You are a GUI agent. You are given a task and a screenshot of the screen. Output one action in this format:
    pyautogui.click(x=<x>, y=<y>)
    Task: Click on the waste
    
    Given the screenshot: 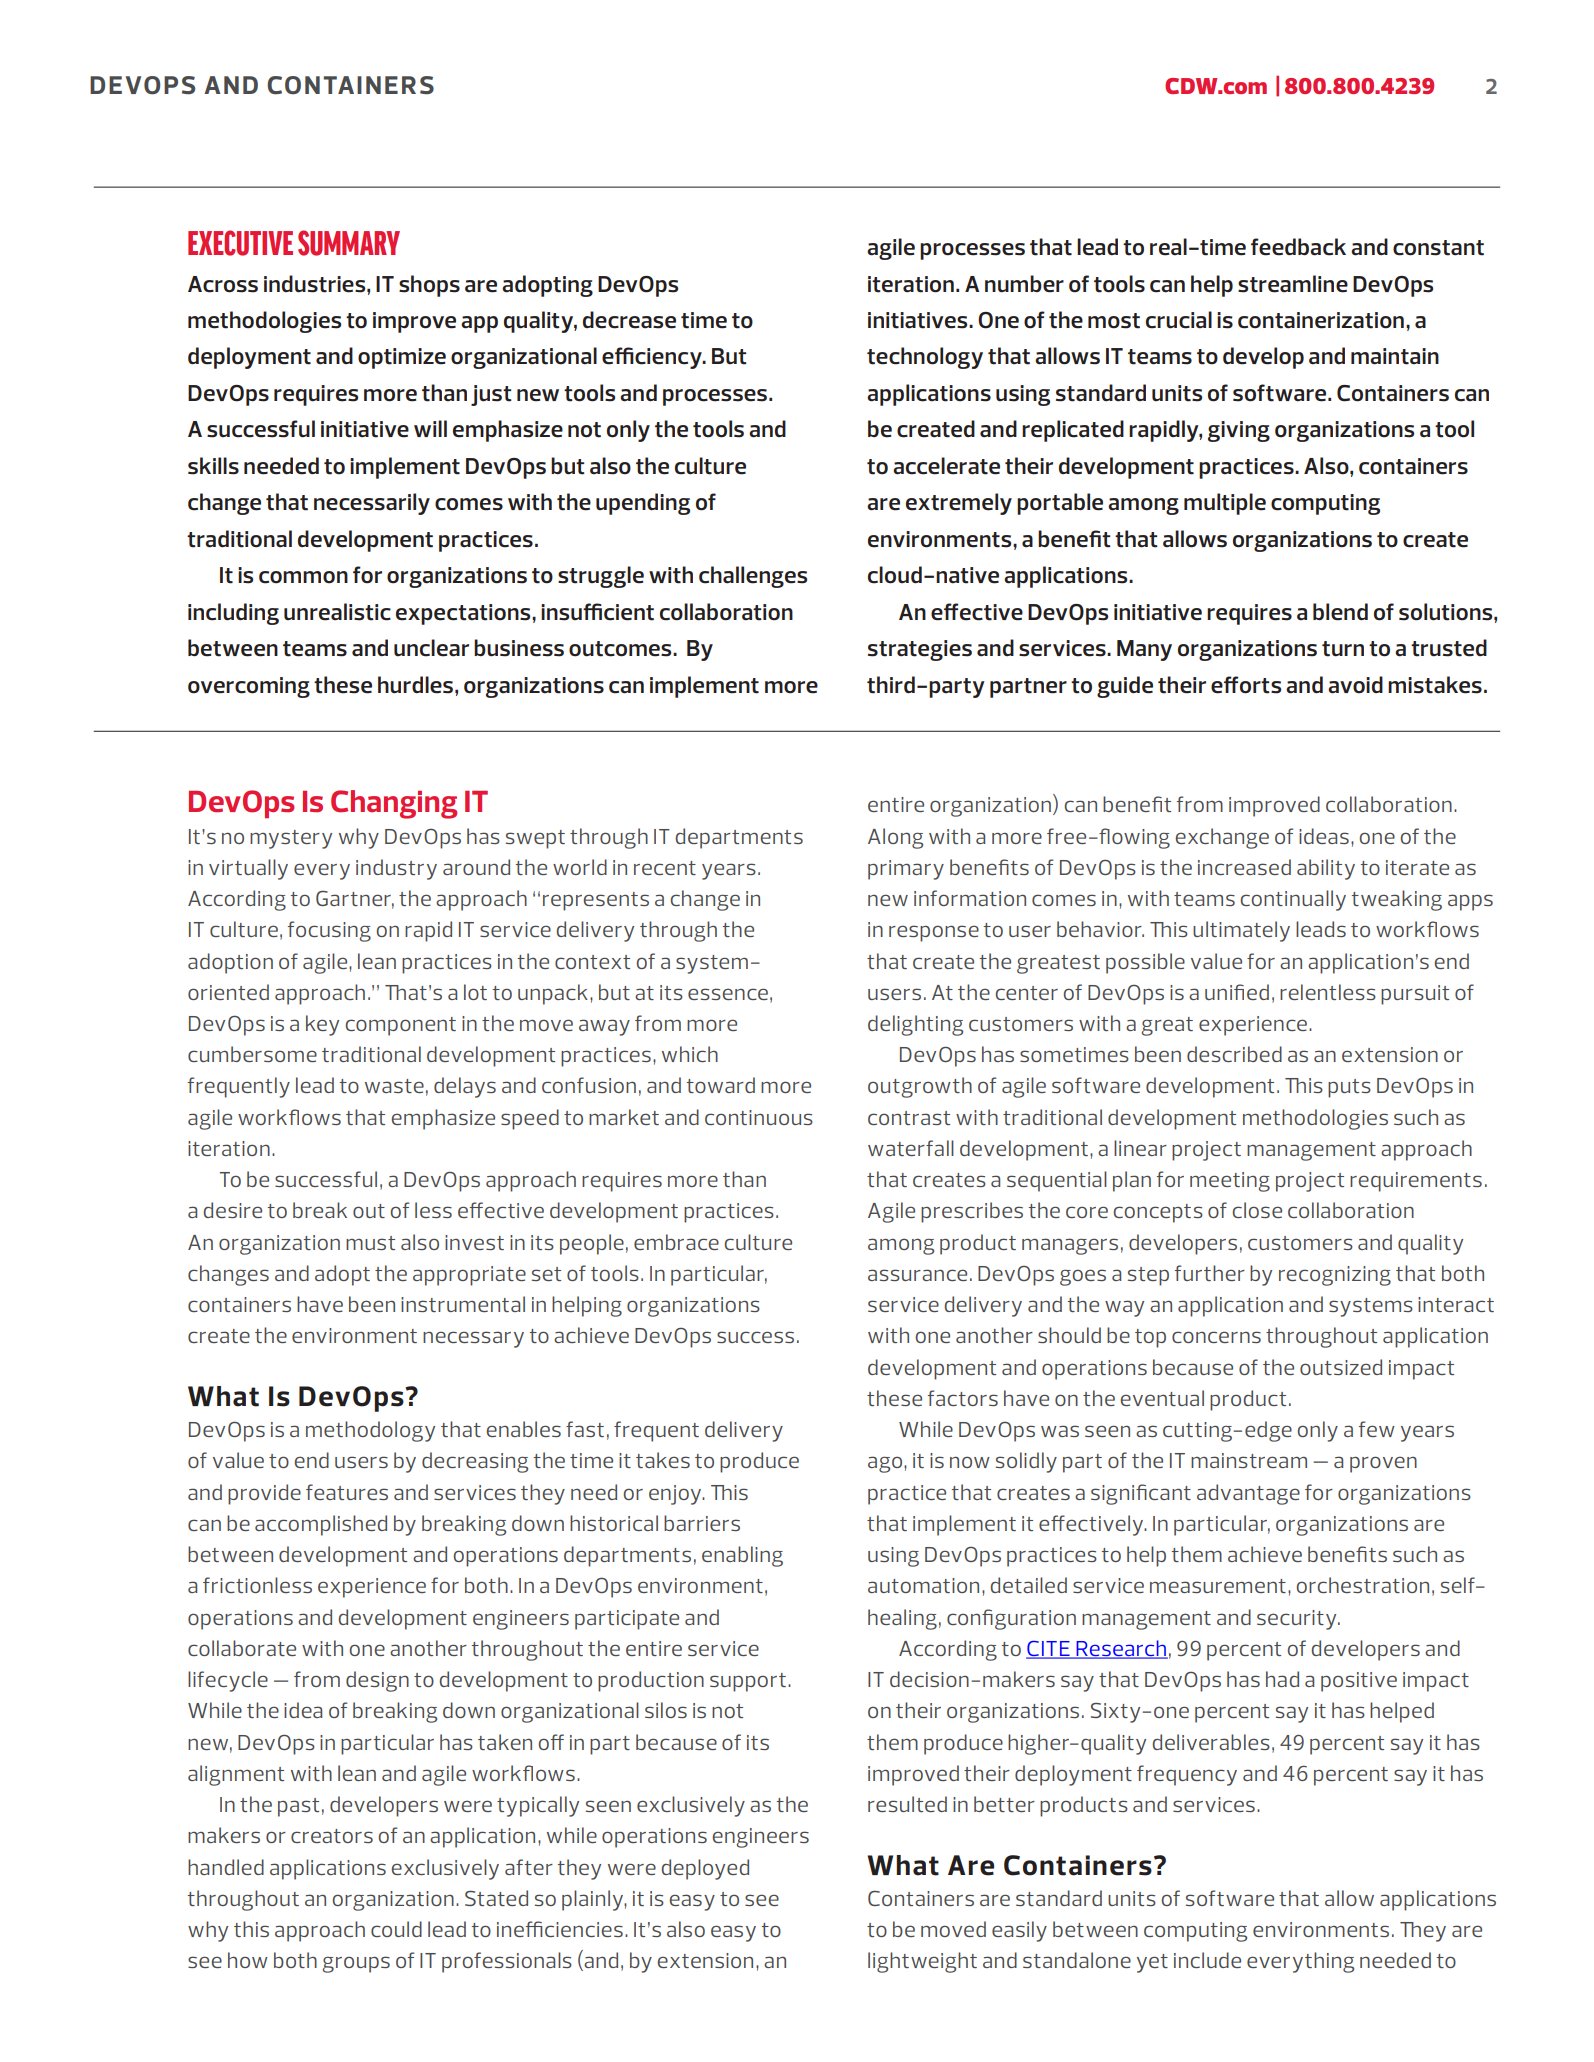 What is the action you would take?
    pyautogui.click(x=394, y=1086)
